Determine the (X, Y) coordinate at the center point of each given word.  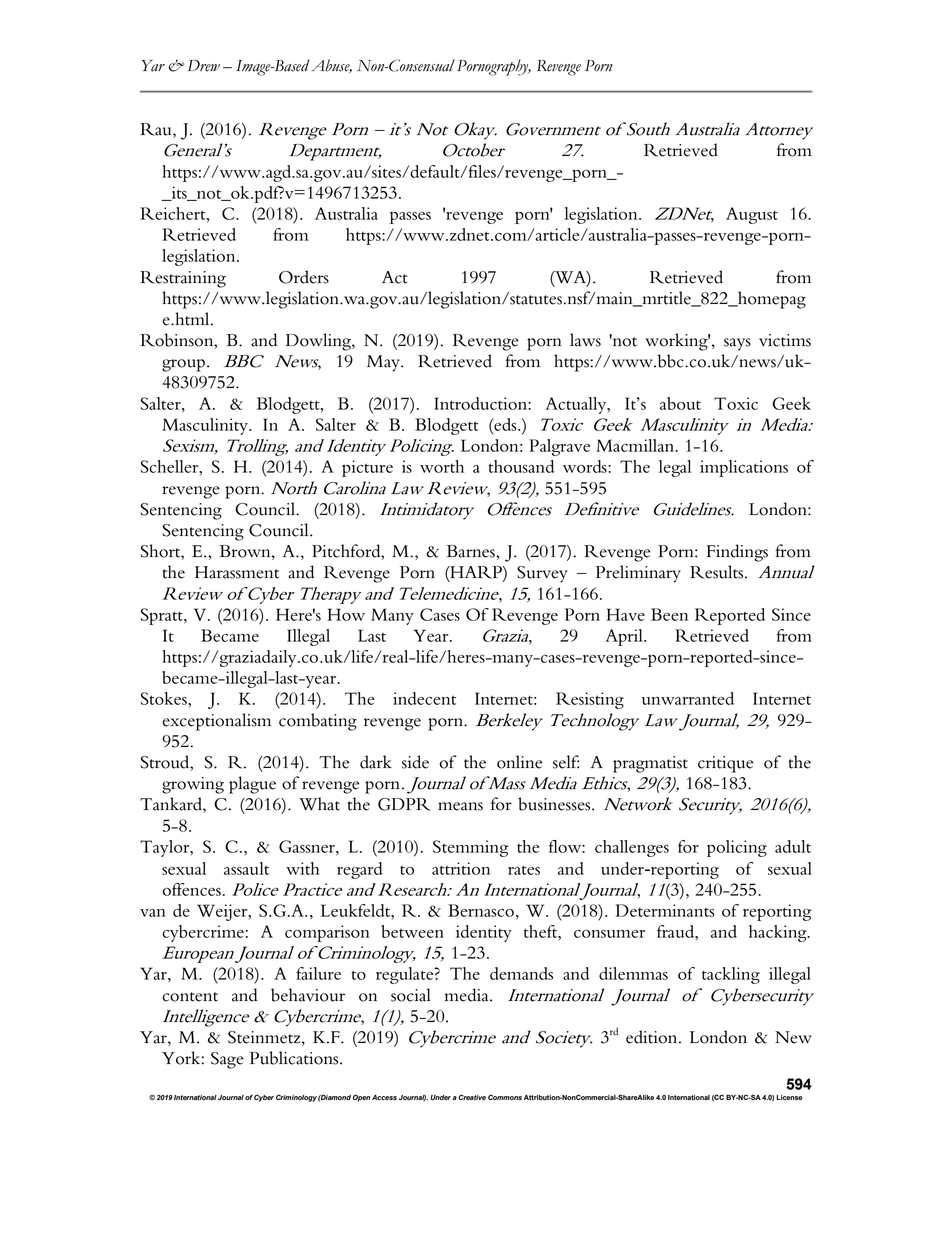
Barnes (471, 551)
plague (252, 785)
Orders (304, 277)
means (460, 806)
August (752, 215)
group (183, 365)
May (384, 363)
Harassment (237, 572)
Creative (472, 1097)
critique (725, 764)
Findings (737, 553)
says (737, 344)
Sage (227, 1060)
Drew (204, 66)
